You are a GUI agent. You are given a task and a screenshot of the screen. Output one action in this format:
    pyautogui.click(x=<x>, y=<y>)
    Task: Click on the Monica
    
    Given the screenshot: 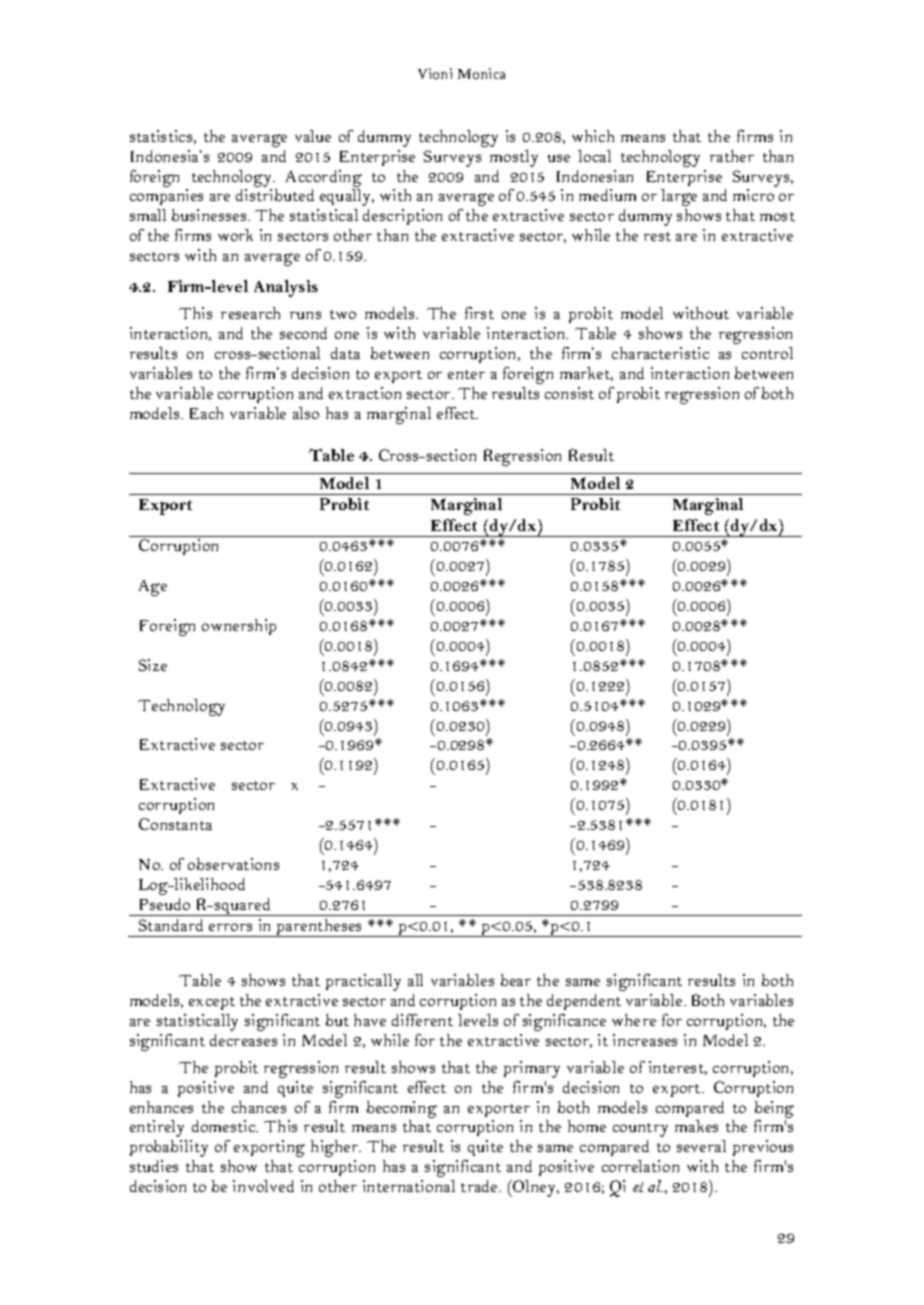 What is the action you would take?
    pyautogui.click(x=481, y=73)
